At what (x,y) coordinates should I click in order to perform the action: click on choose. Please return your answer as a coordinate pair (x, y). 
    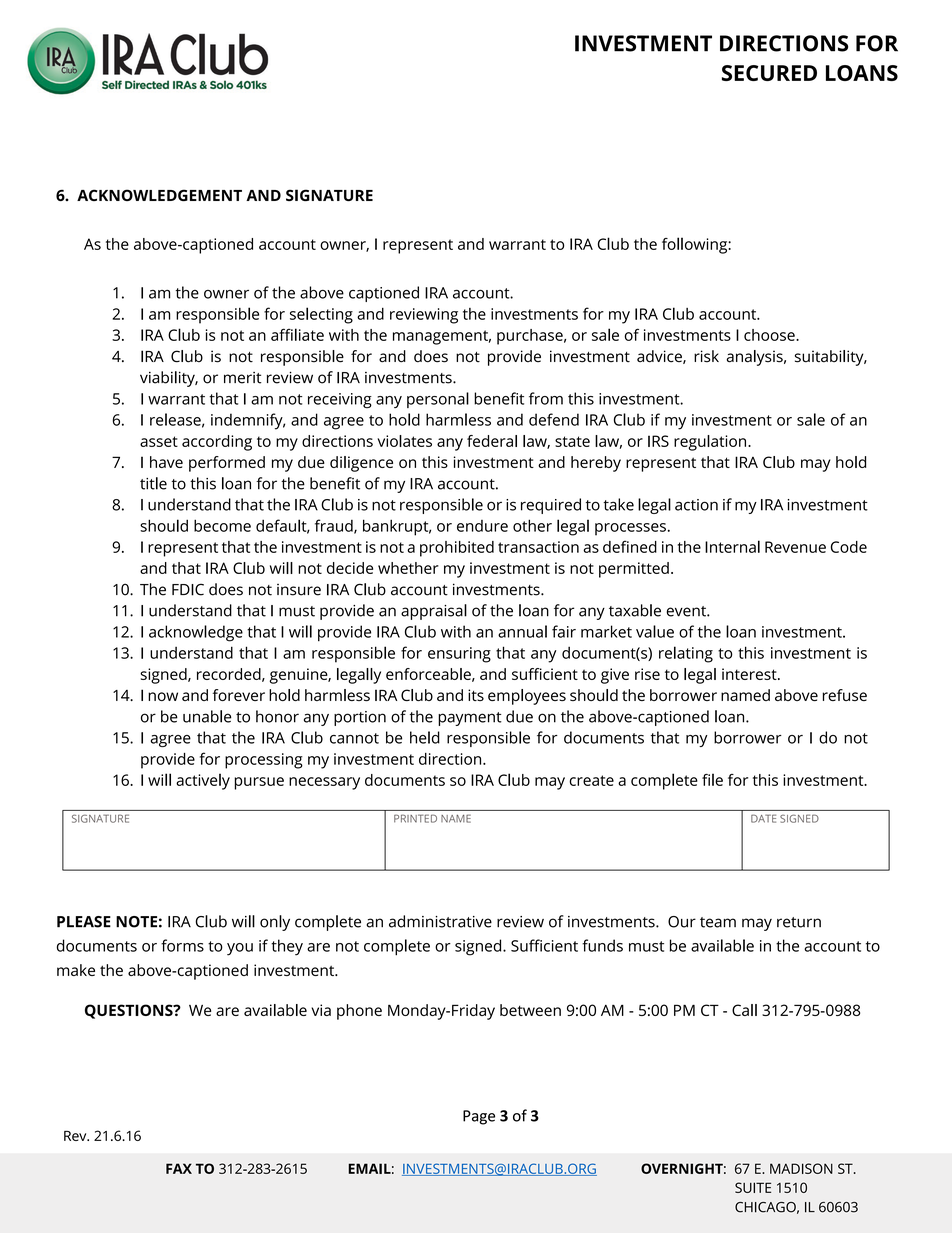
    Looking at the image, I should click on (770, 335).
